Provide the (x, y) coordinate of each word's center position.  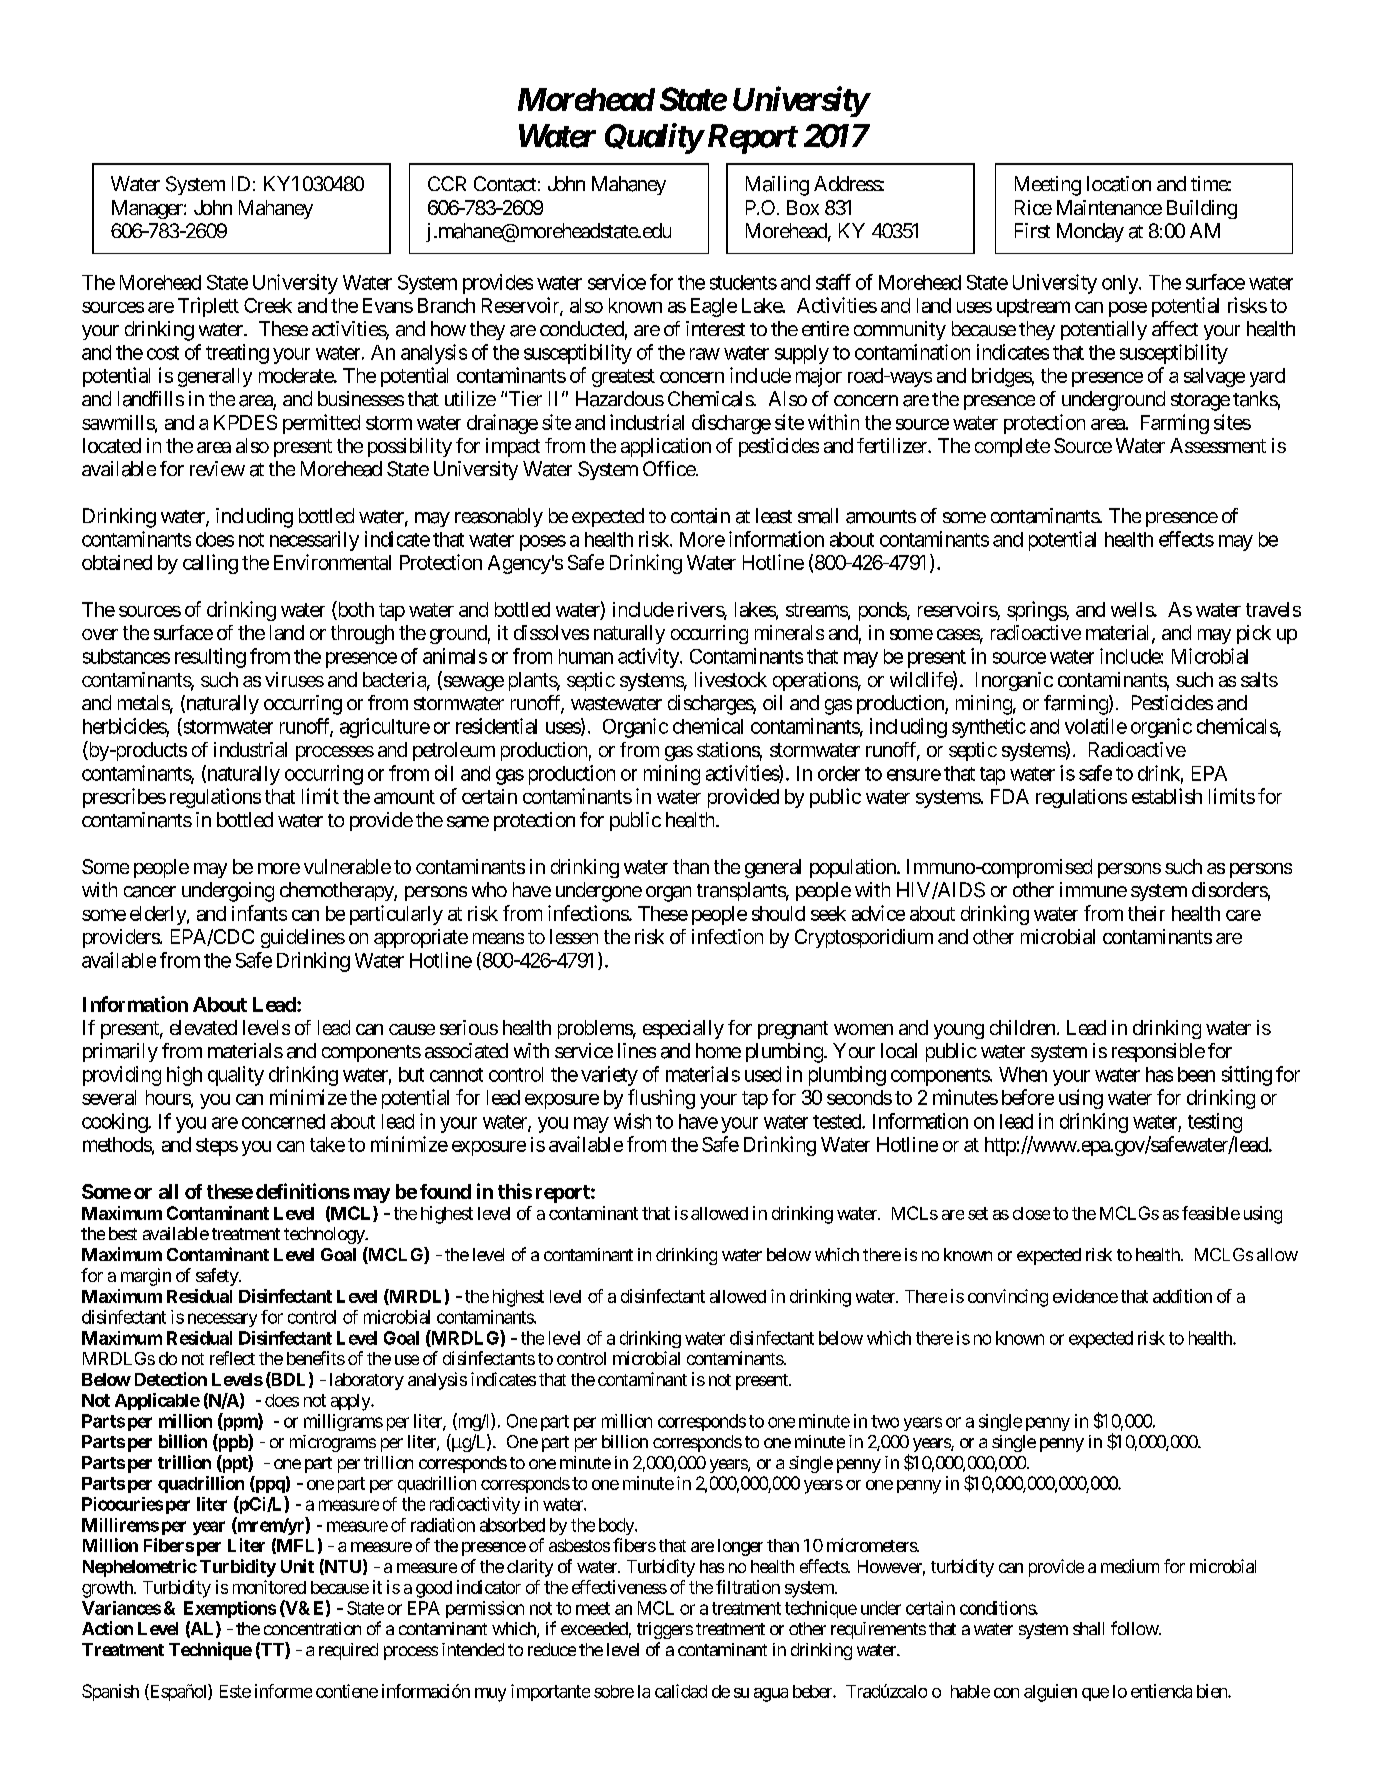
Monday (1090, 232)
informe (283, 1691)
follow (1135, 1628)
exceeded (594, 1628)
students (743, 282)
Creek (268, 305)
